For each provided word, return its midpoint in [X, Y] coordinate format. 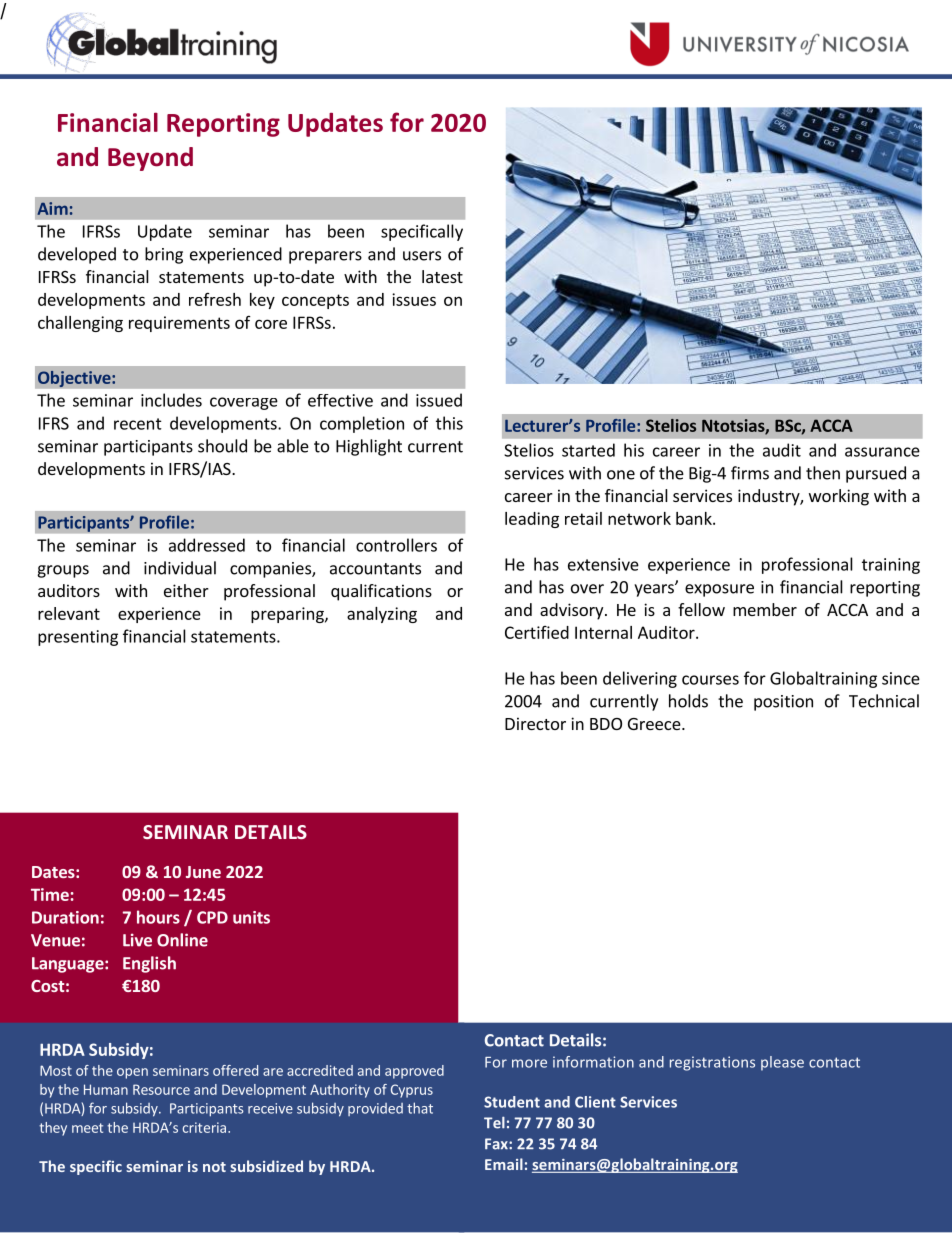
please [782, 1063]
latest [442, 276]
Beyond [150, 159]
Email [504, 1164]
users [422, 256]
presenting [78, 638]
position [783, 703]
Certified [537, 632]
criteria [204, 1127]
